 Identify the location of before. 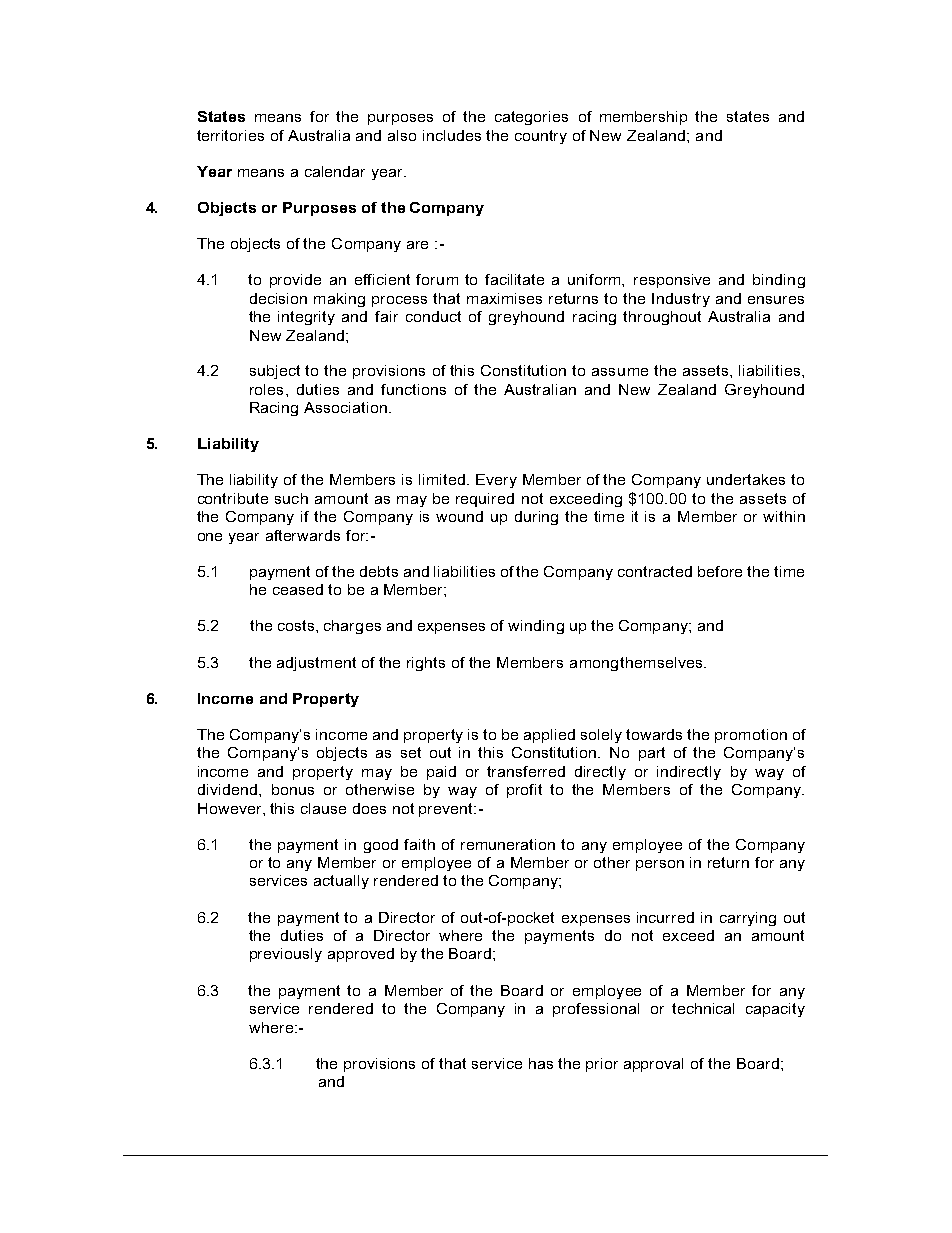
(720, 571).
